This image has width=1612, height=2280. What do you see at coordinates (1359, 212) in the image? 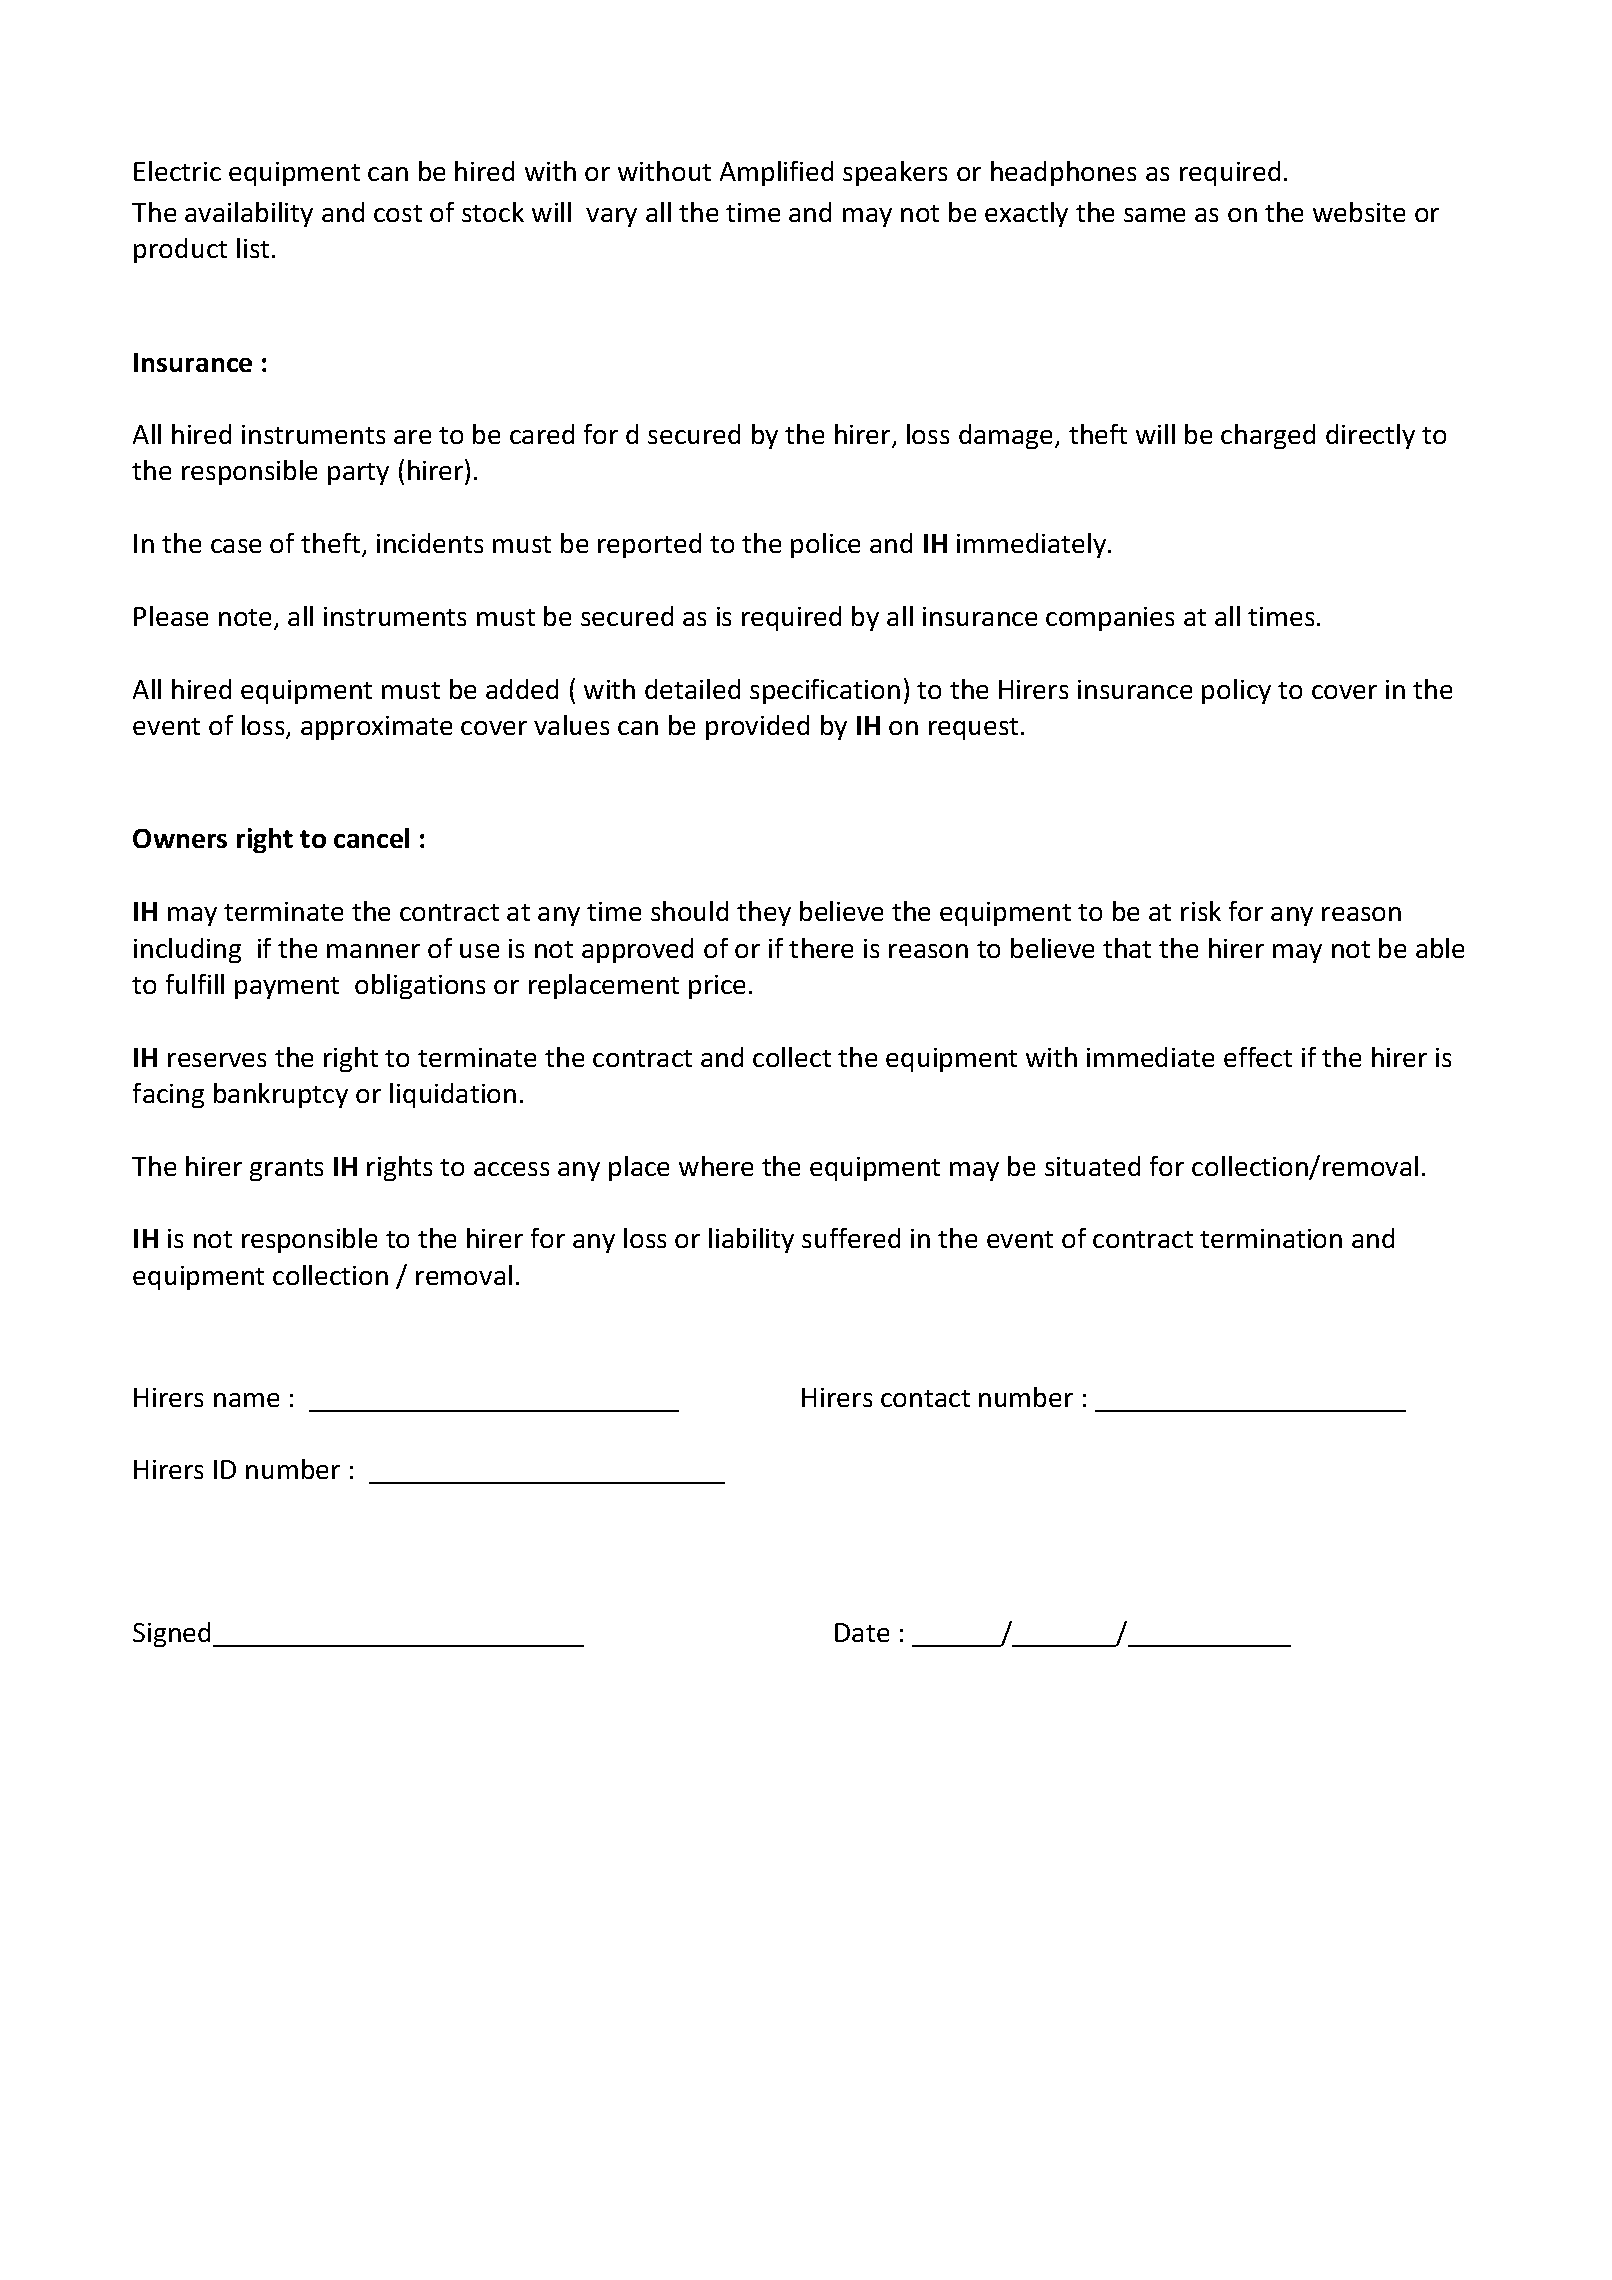
I see `website` at bounding box center [1359, 212].
